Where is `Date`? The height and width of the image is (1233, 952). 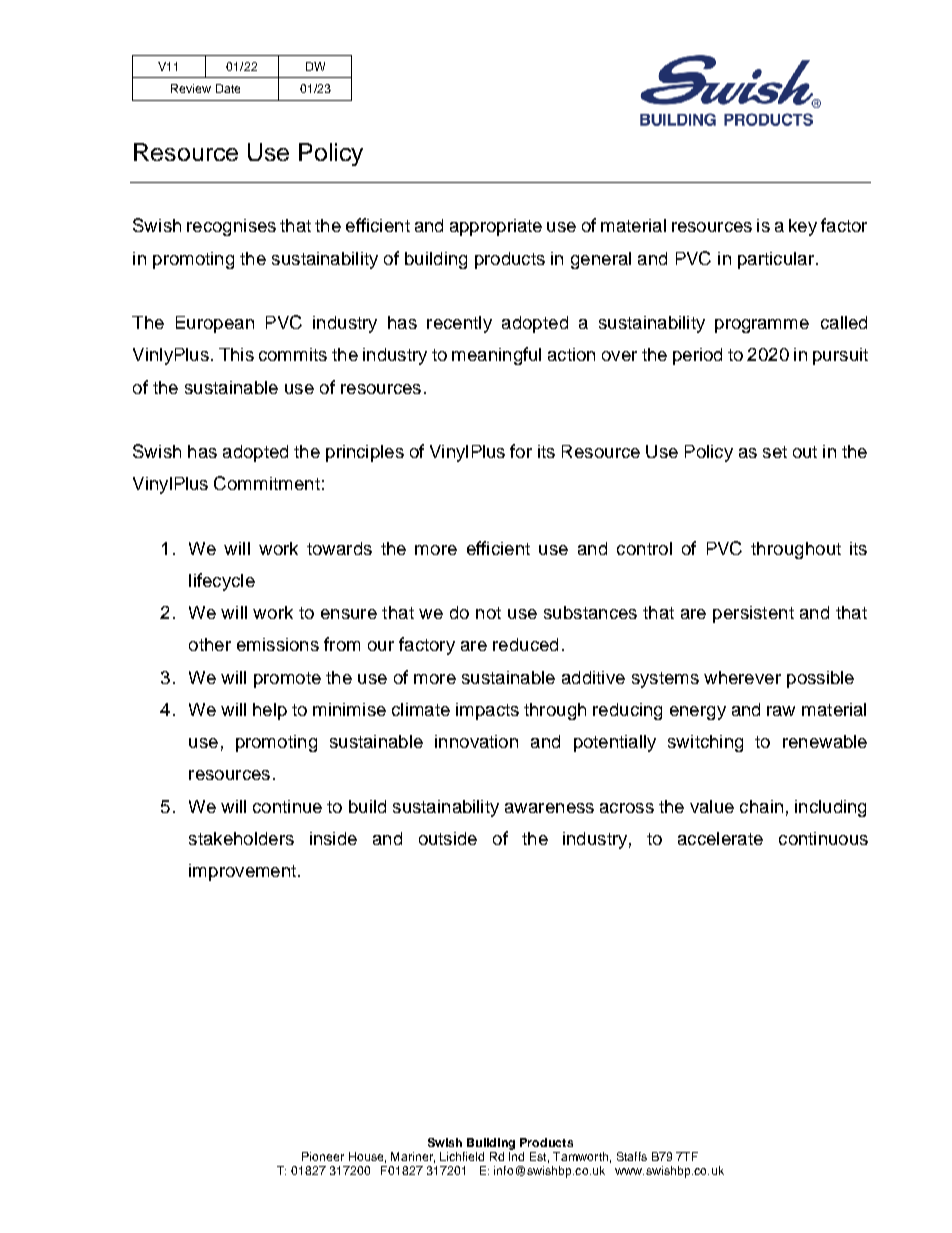 Date is located at coordinates (228, 88).
